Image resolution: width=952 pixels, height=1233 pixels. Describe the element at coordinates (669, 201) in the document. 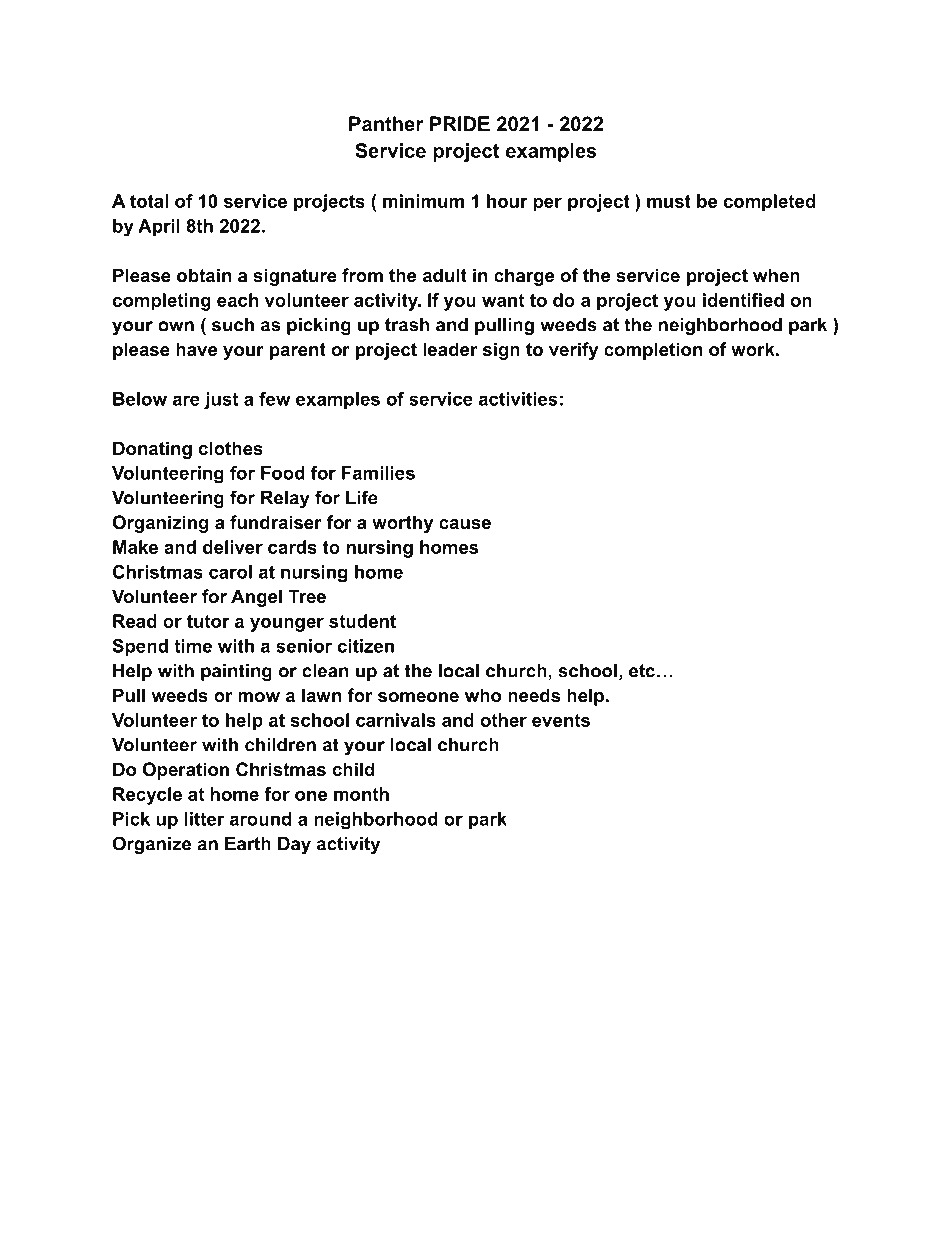

I see `must` at that location.
